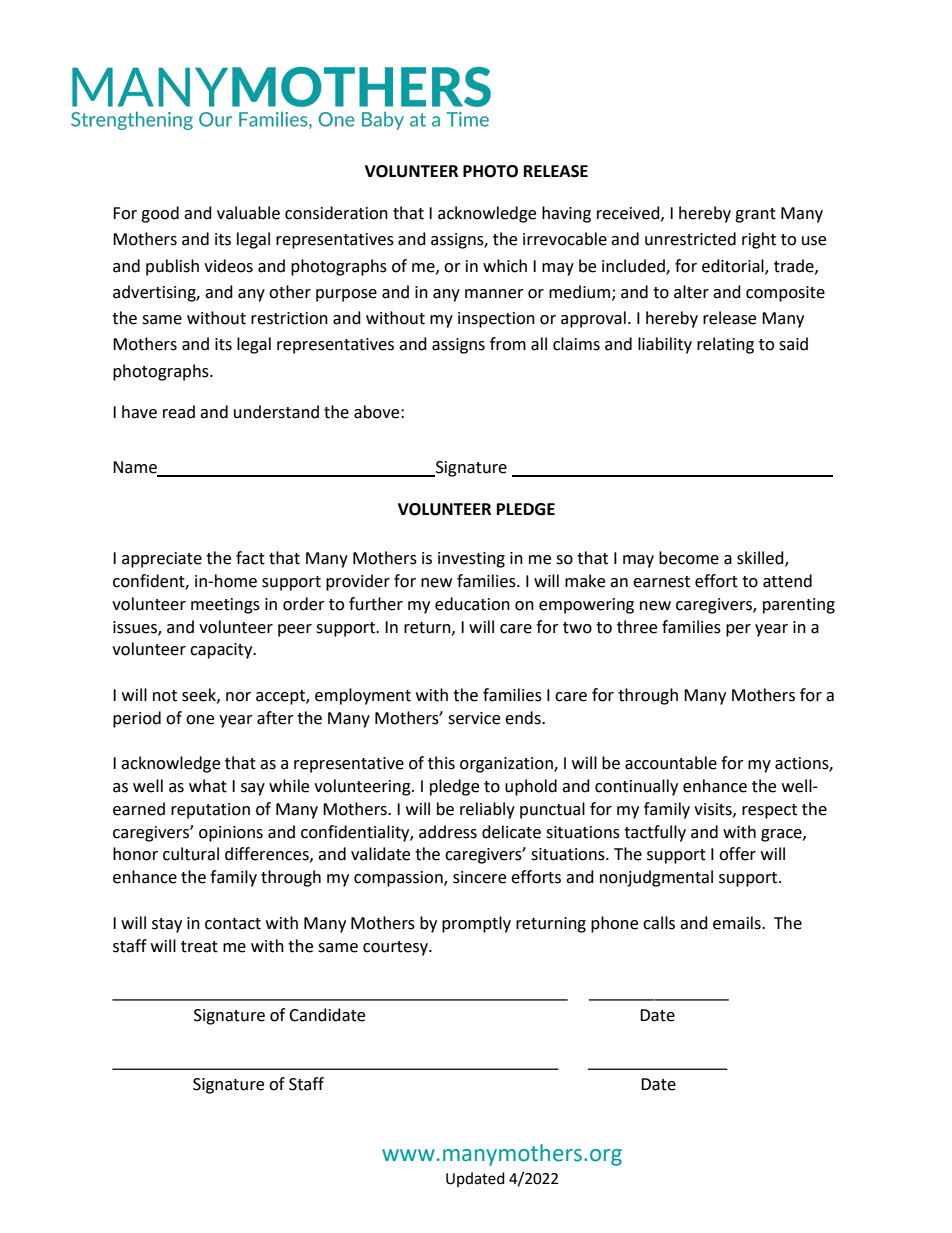 The image size is (952, 1233). What do you see at coordinates (179, 412) in the screenshot?
I see `read` at bounding box center [179, 412].
